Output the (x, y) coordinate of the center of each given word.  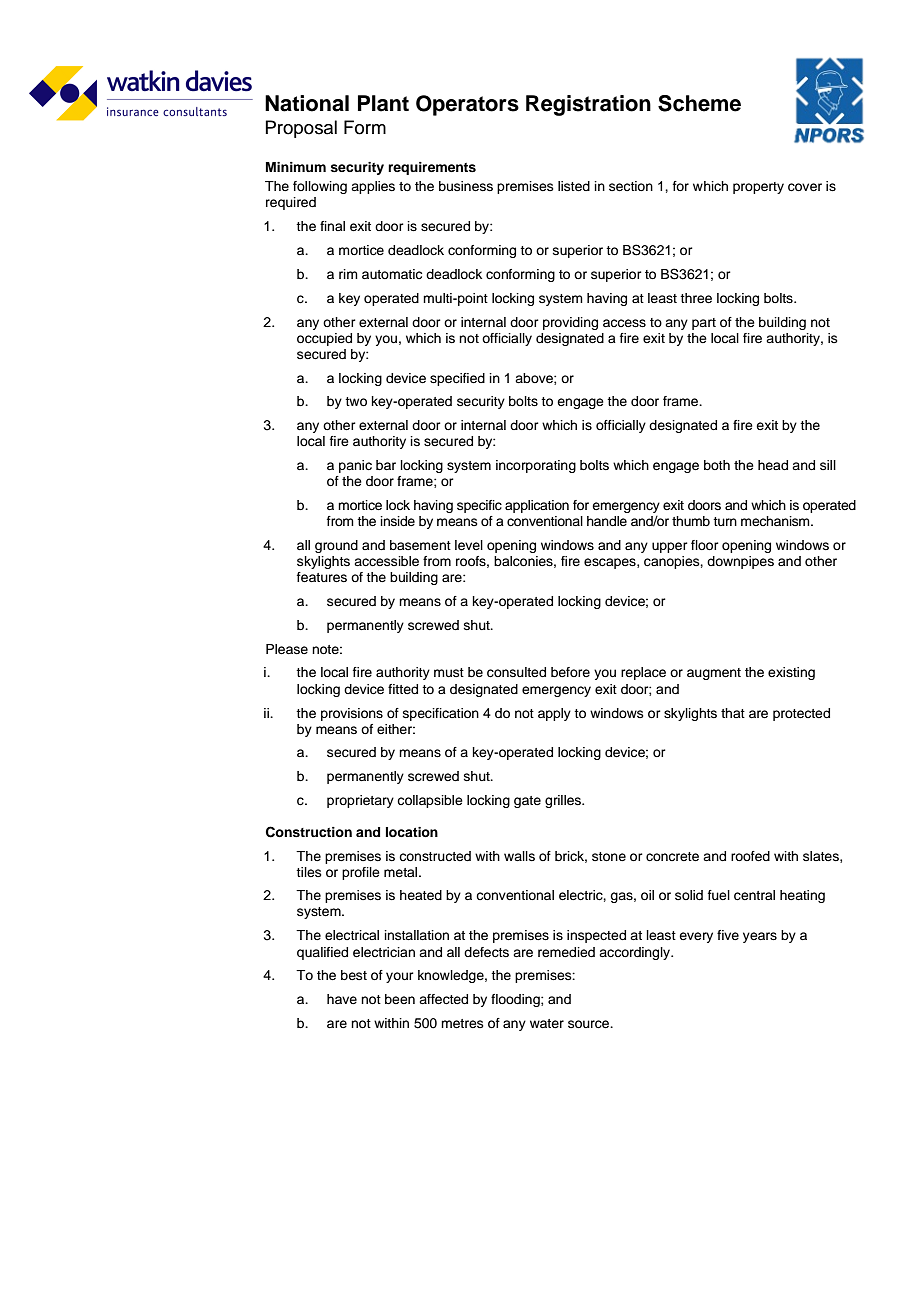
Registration (588, 105)
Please (287, 649)
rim (348, 274)
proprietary (360, 801)
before (570, 672)
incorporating (536, 466)
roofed (750, 856)
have (342, 999)
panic (355, 466)
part (704, 324)
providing (570, 323)
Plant (383, 103)
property (758, 188)
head (773, 465)
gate (527, 802)
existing (791, 673)
